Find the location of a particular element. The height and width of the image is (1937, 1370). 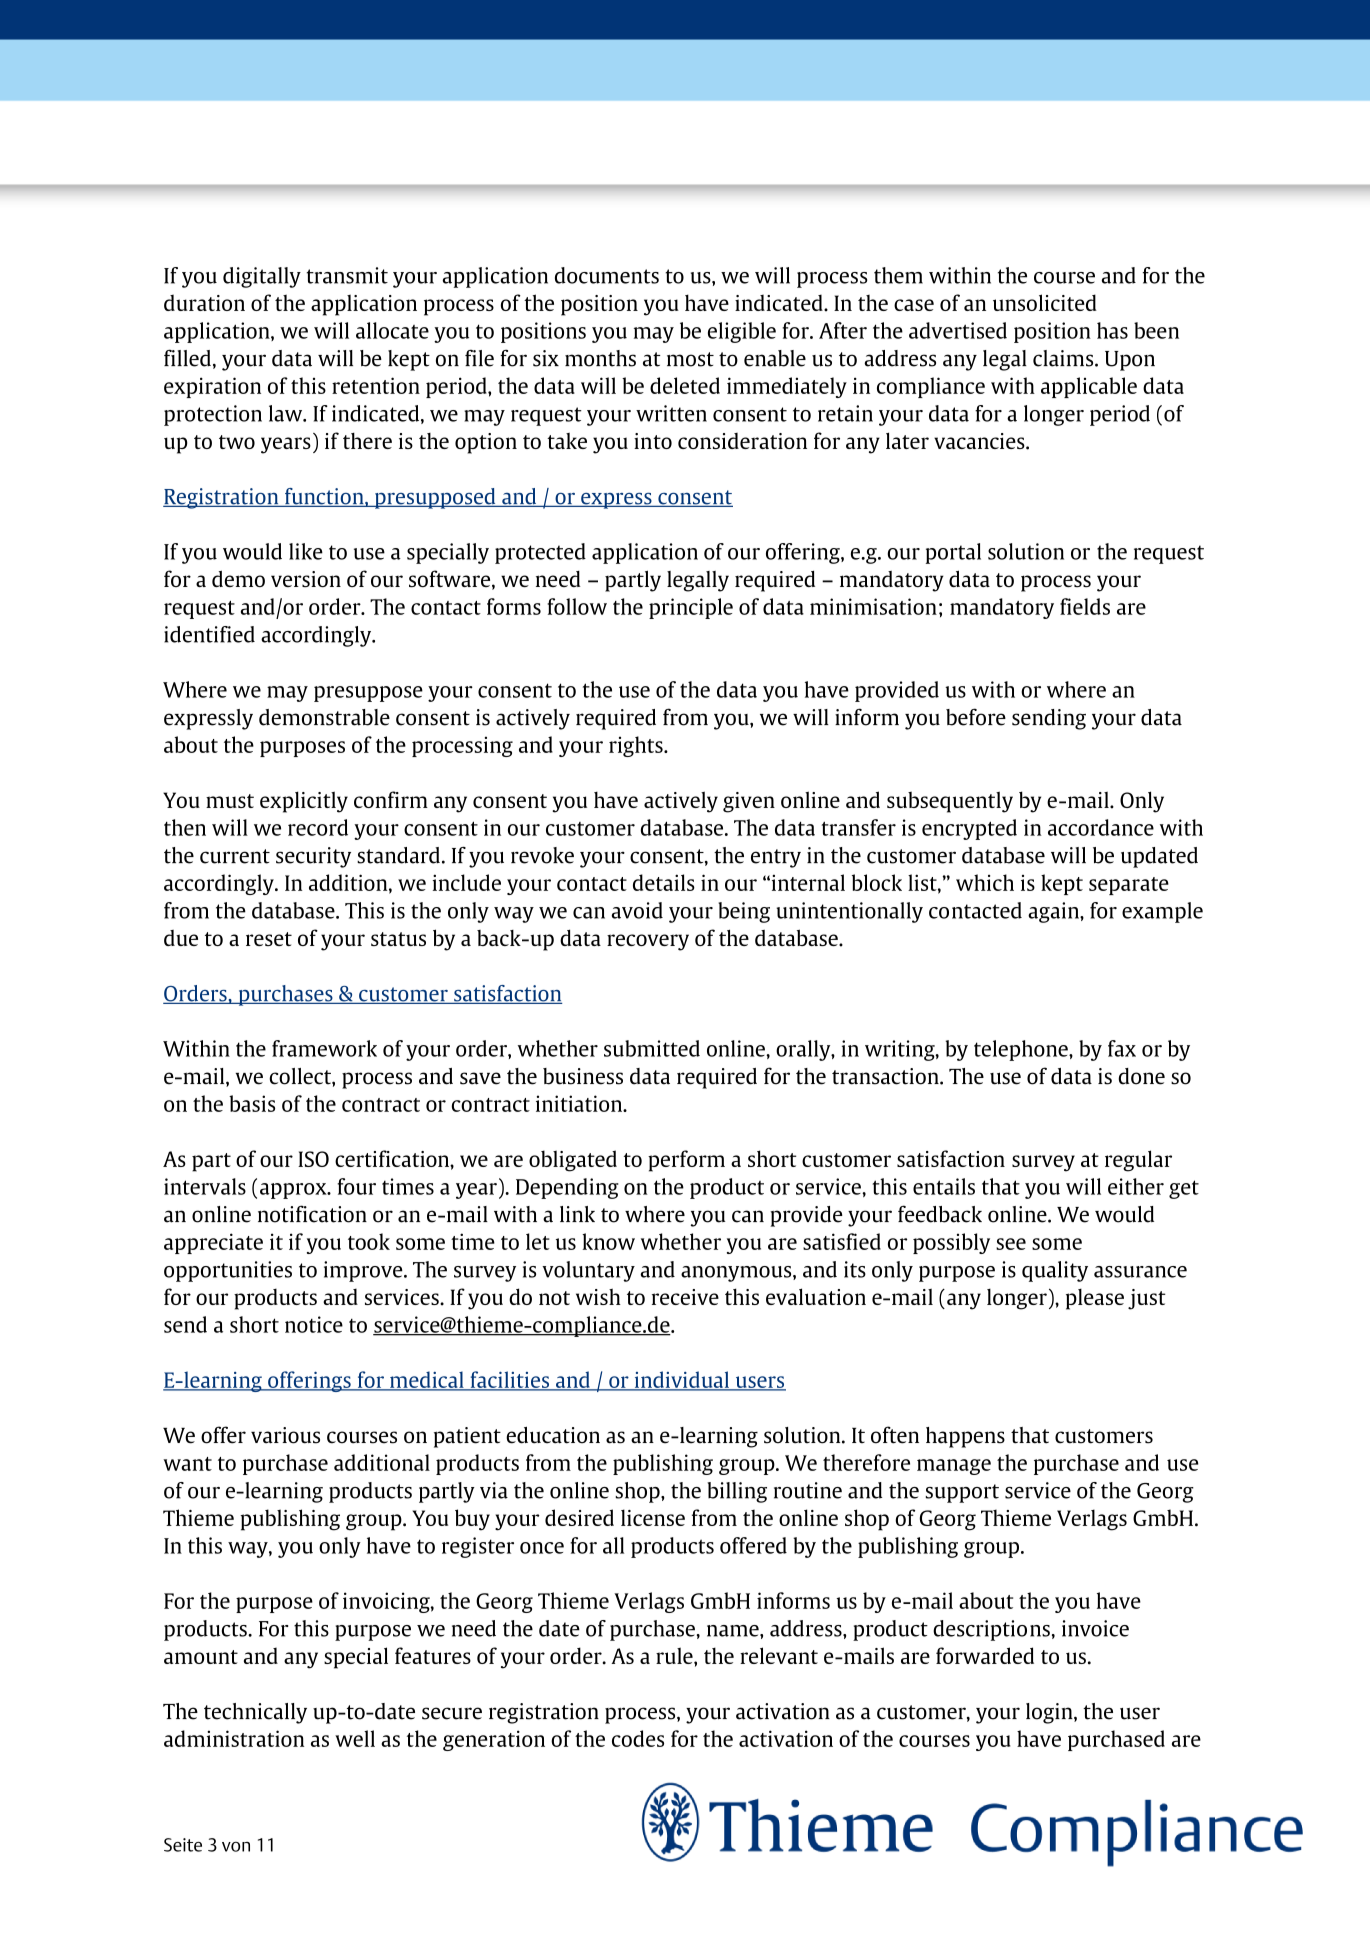

von is located at coordinates (236, 1847).
